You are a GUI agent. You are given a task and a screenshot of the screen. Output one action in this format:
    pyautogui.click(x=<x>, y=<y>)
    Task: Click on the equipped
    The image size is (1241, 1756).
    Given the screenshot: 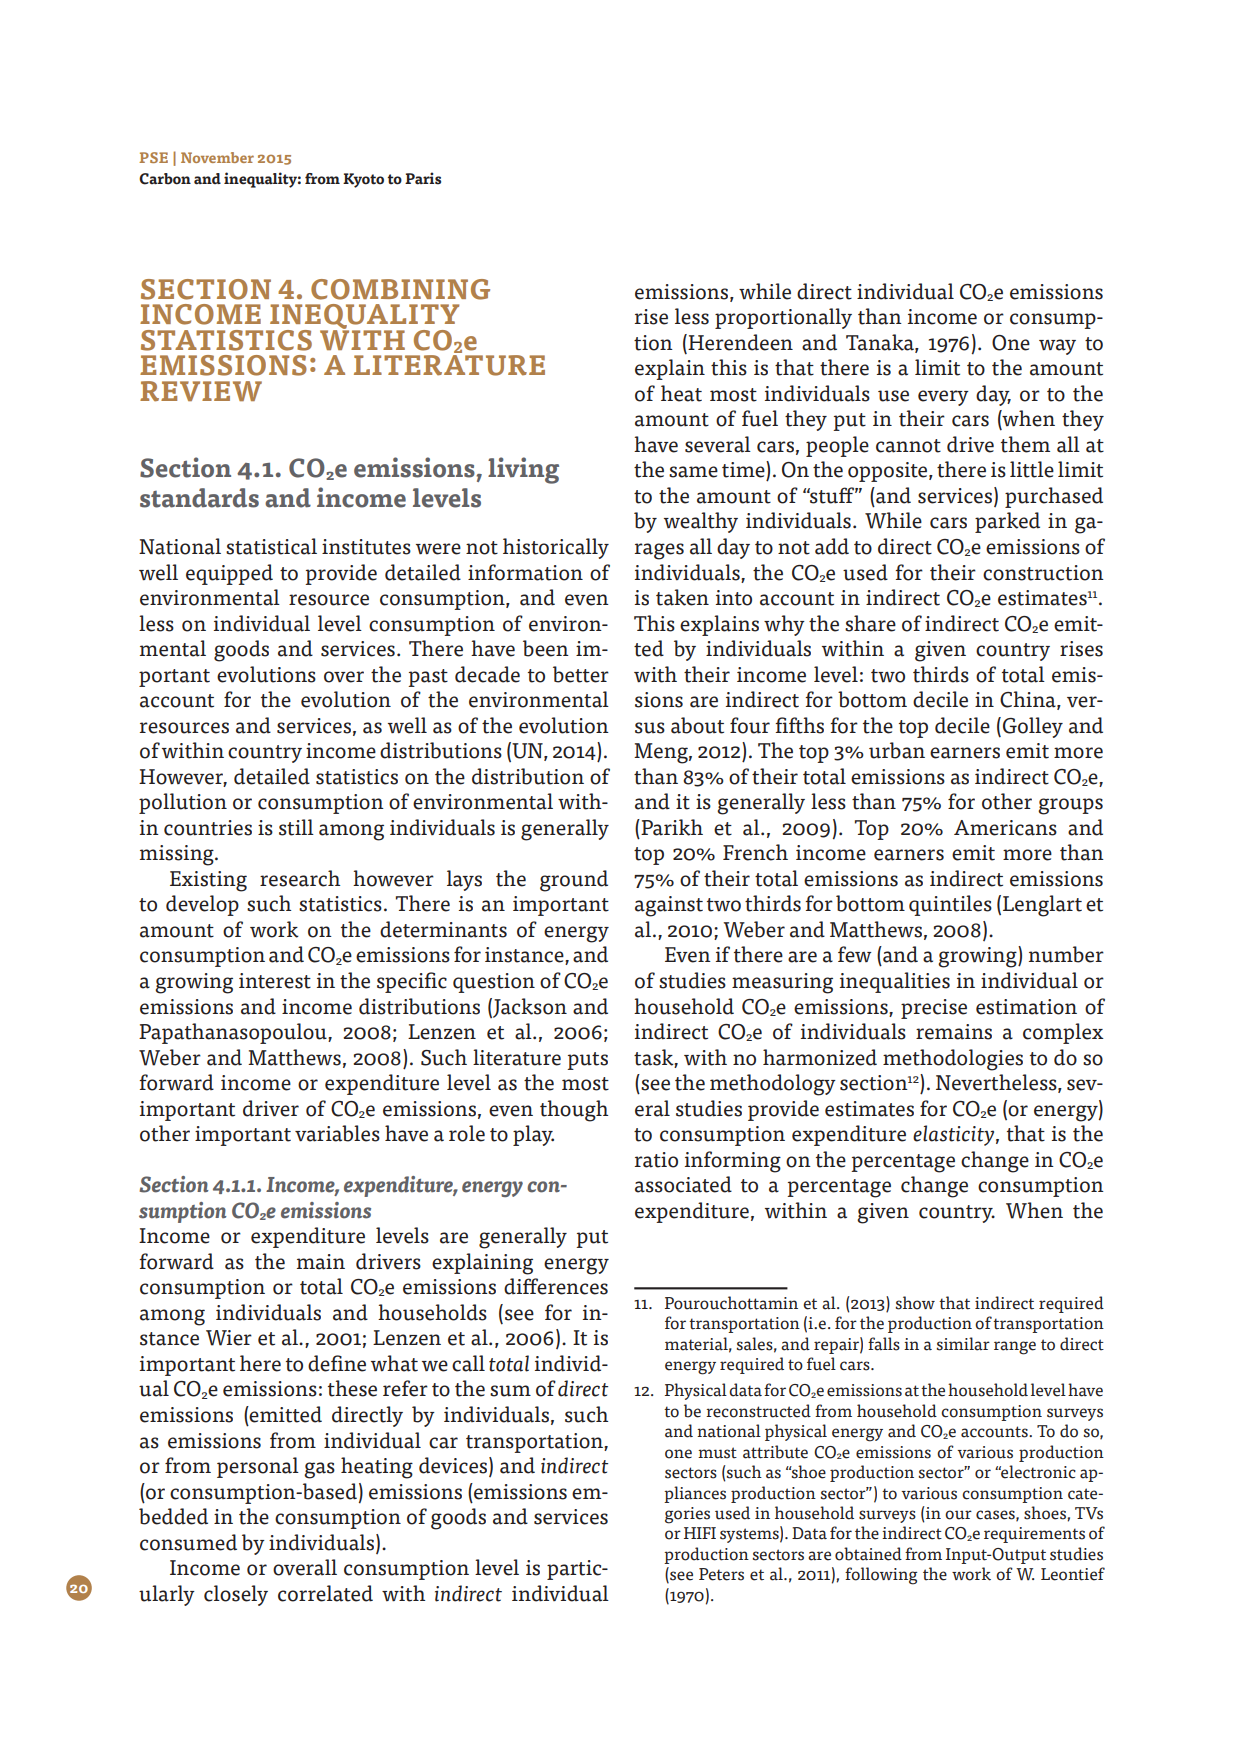 What is the action you would take?
    pyautogui.click(x=229, y=574)
